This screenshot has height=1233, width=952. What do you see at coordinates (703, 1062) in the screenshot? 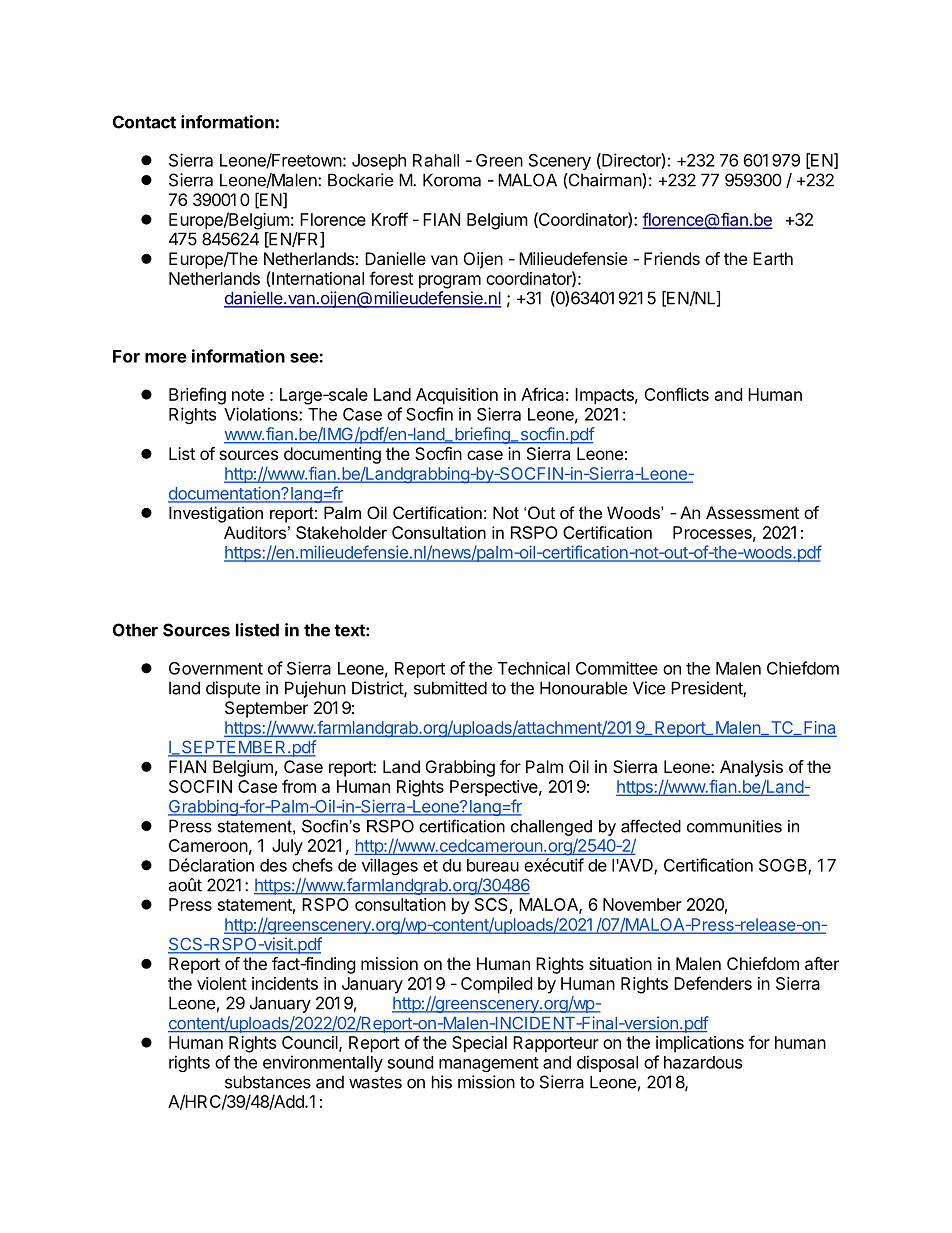
I see `hazardous` at bounding box center [703, 1062].
